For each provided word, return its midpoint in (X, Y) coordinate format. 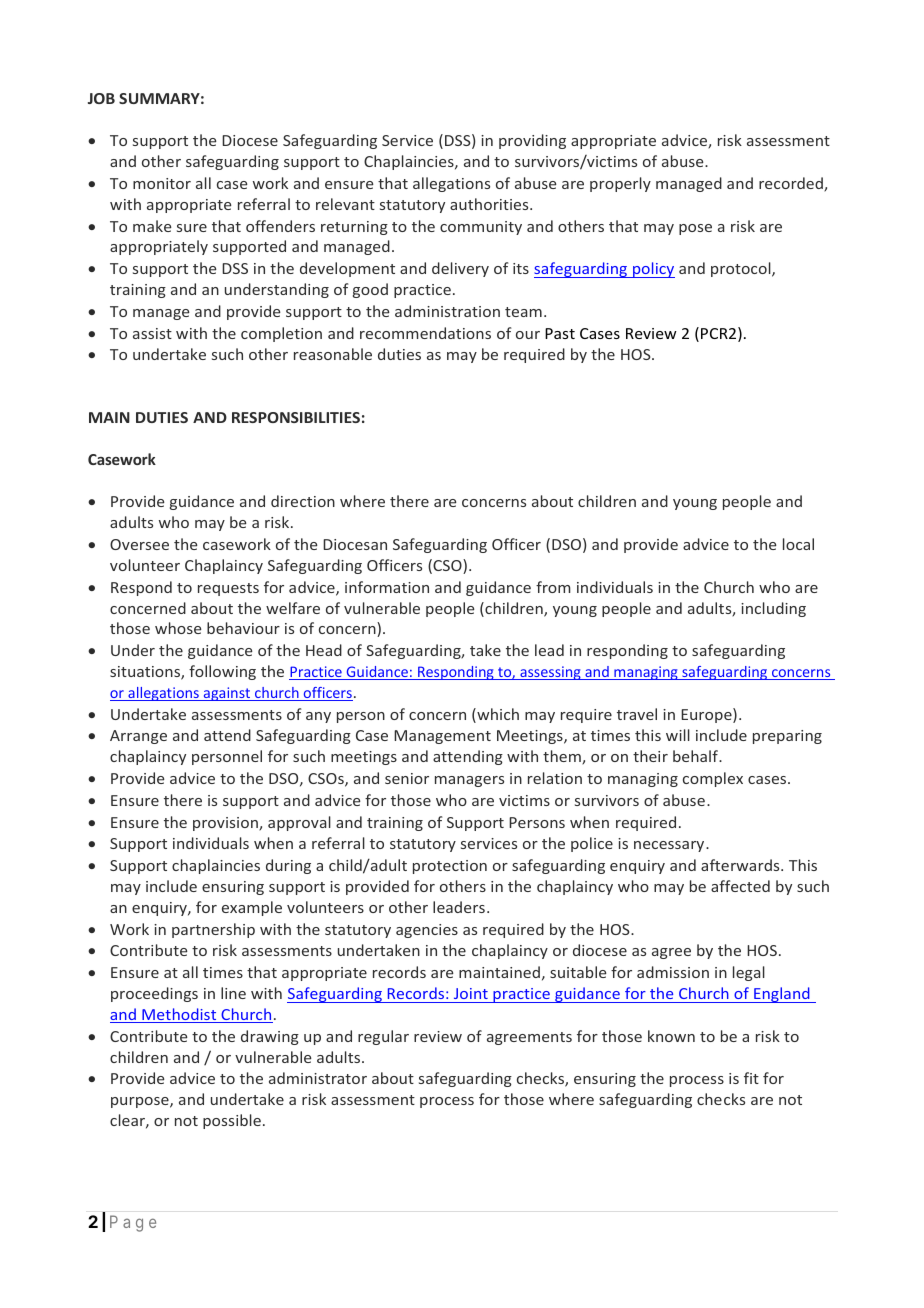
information (387, 587)
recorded (792, 184)
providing (532, 141)
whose (178, 628)
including (773, 609)
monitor (162, 183)
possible (232, 1121)
